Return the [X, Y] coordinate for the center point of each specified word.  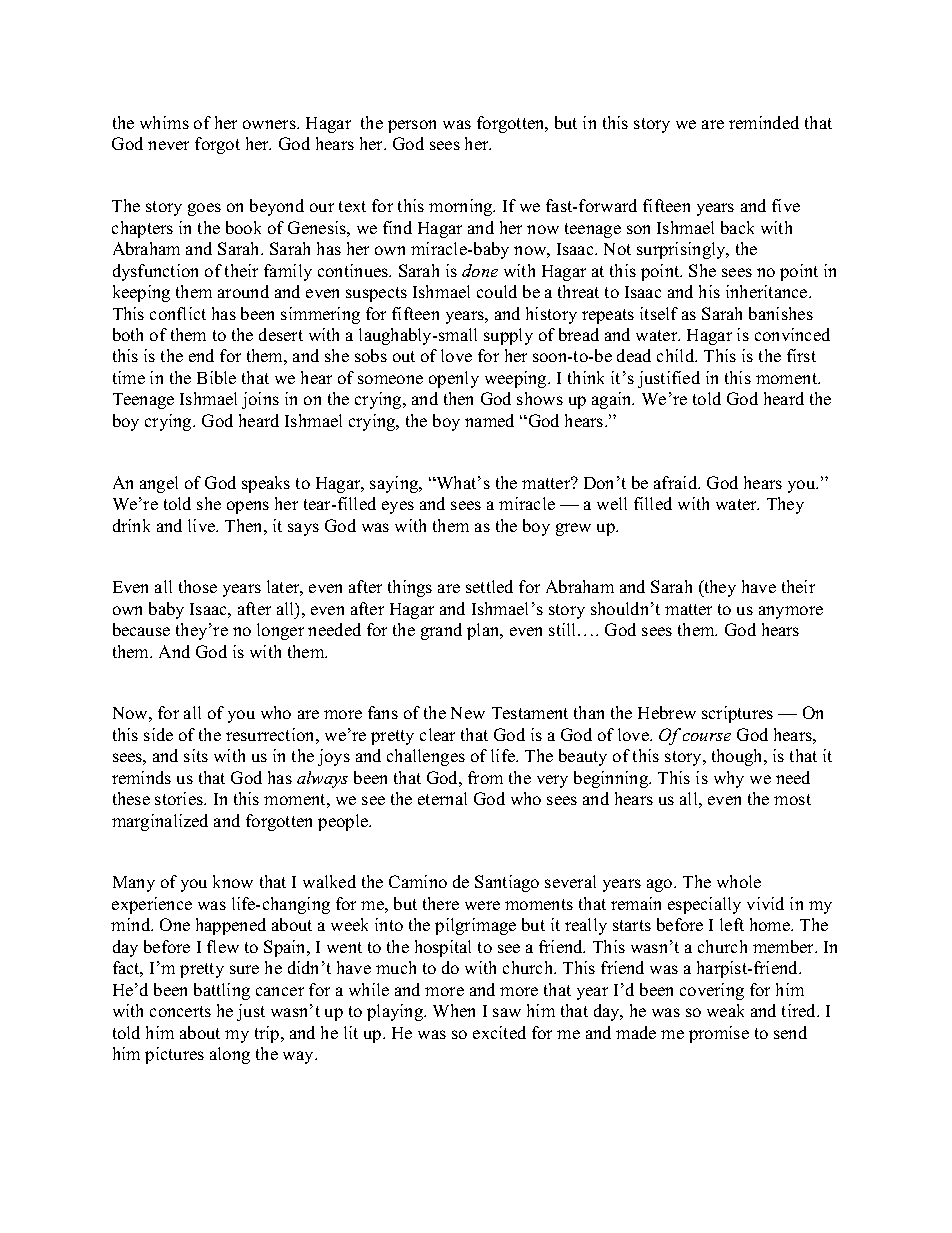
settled [489, 586]
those [198, 586]
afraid [677, 482]
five [786, 205]
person [412, 126]
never [168, 145]
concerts [180, 1011]
